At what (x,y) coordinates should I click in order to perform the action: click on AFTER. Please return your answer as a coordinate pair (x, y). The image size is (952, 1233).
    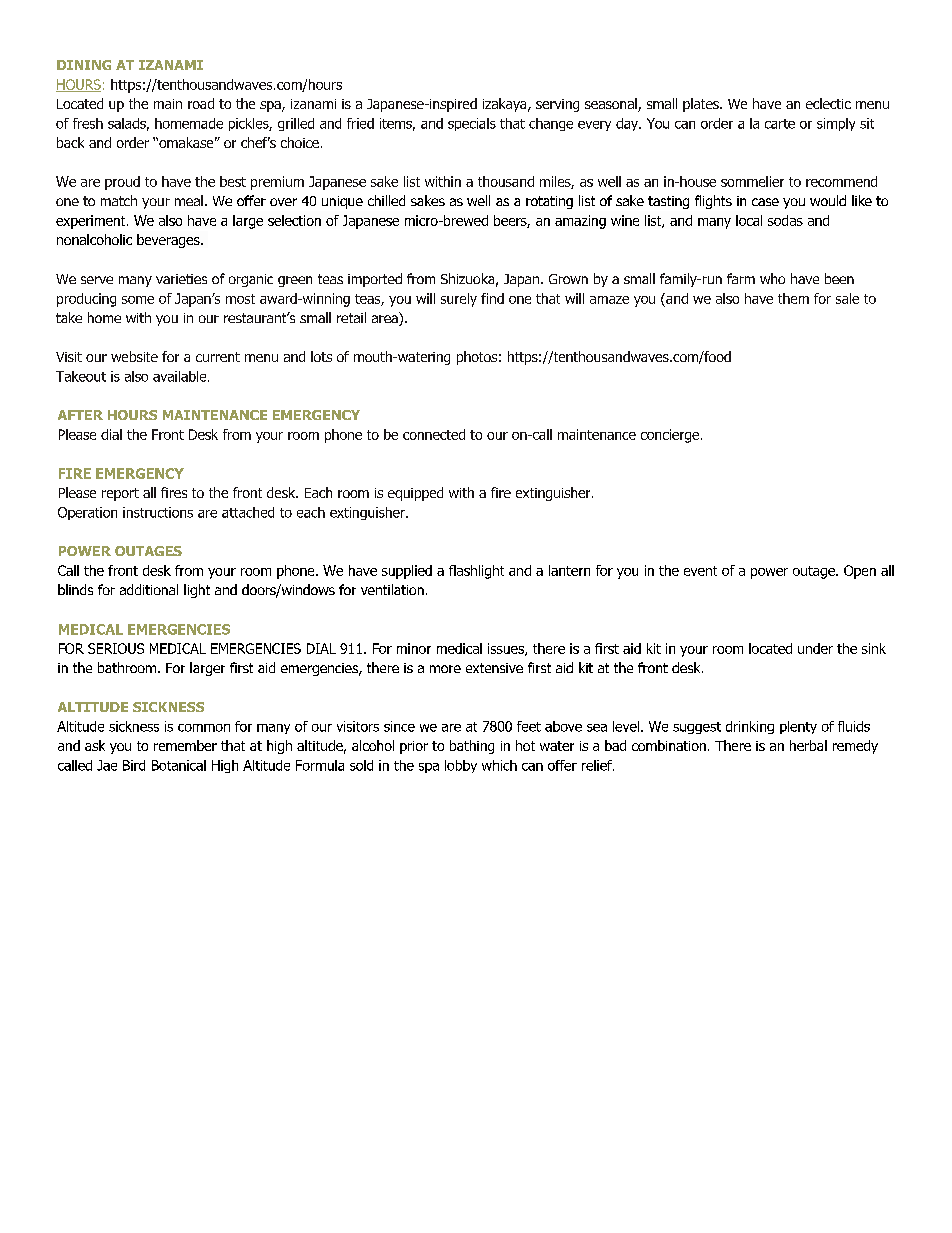
    Looking at the image, I should click on (80, 415).
